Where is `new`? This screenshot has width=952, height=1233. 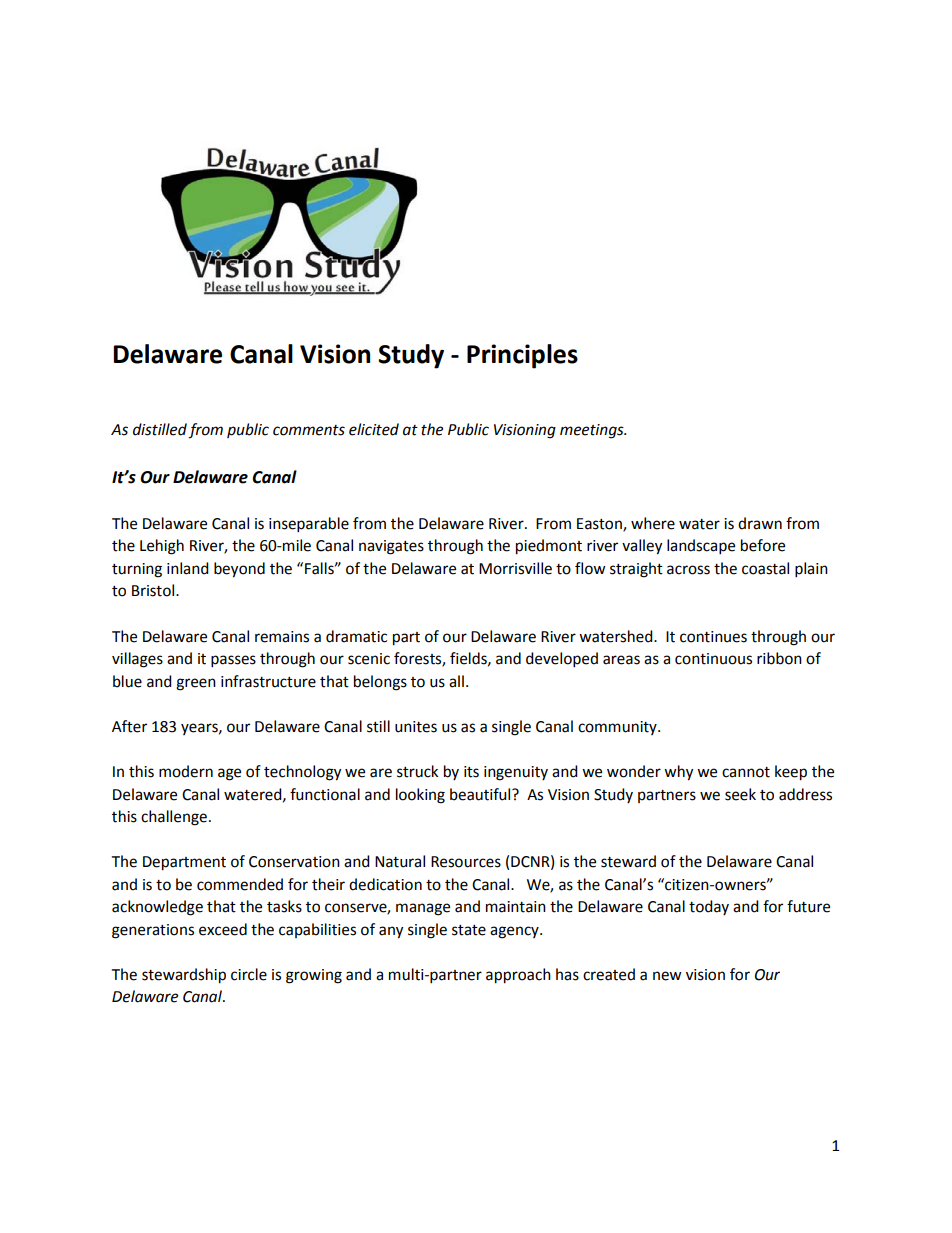
new is located at coordinates (667, 976).
